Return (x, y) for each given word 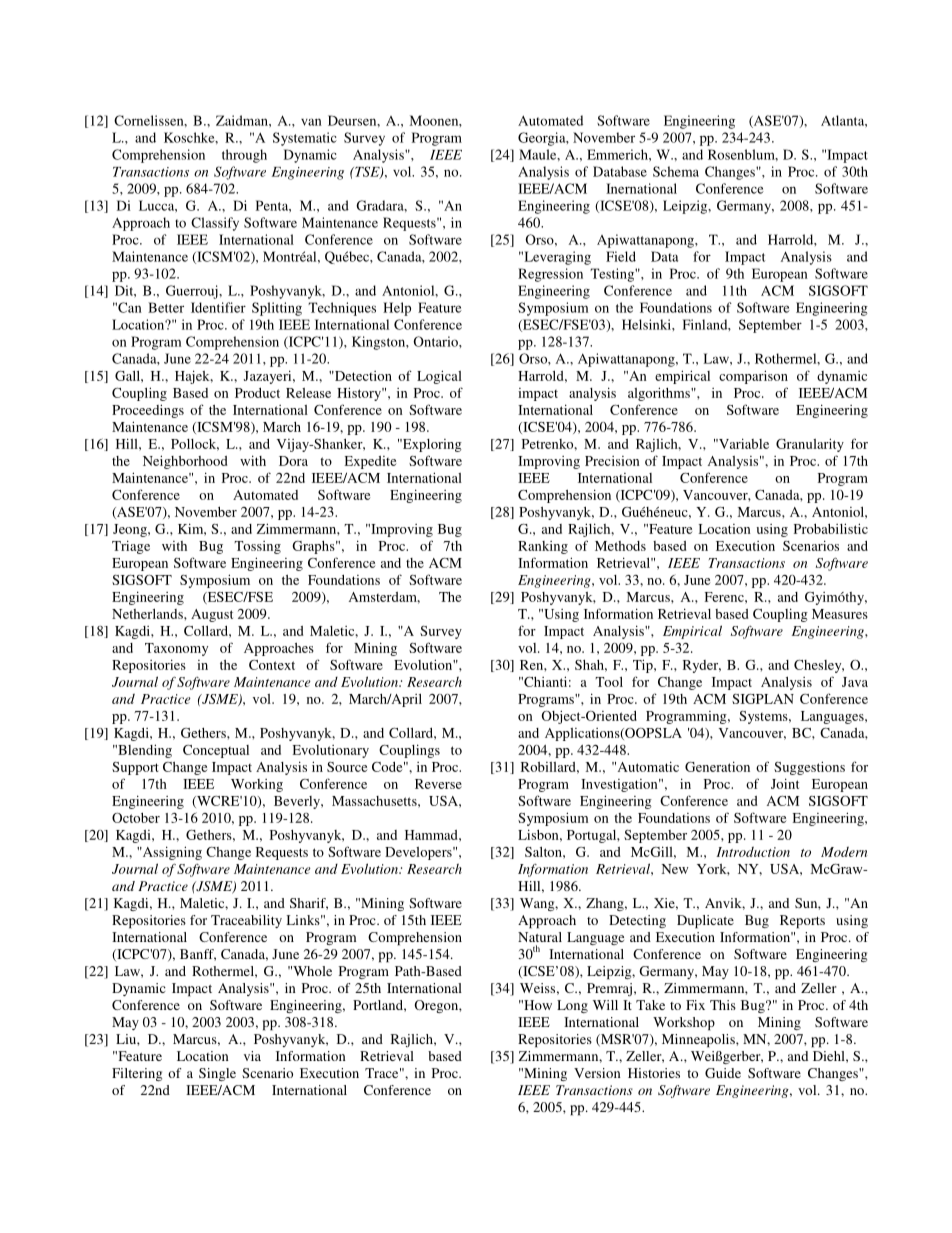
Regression (550, 275)
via (252, 1056)
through (244, 156)
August (212, 615)
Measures (840, 614)
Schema (676, 171)
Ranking (543, 547)
